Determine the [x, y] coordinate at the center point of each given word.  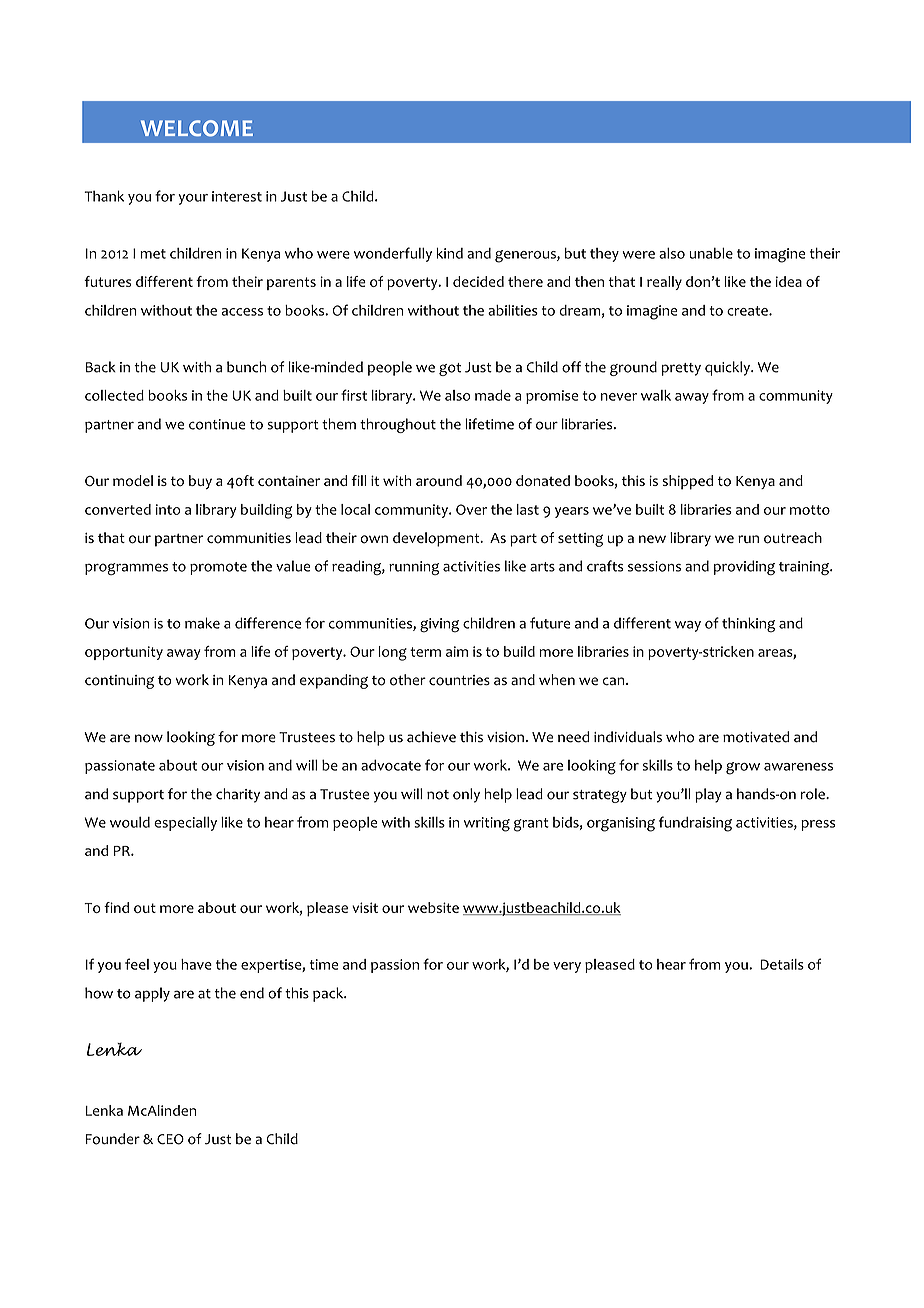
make [202, 623]
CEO [170, 1139]
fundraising [695, 824]
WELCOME [197, 128]
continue [217, 424]
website [433, 907]
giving [439, 625]
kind [449, 253]
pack [329, 994]
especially [185, 824]
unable [711, 253]
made [493, 395]
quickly [728, 368]
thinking [748, 625]
